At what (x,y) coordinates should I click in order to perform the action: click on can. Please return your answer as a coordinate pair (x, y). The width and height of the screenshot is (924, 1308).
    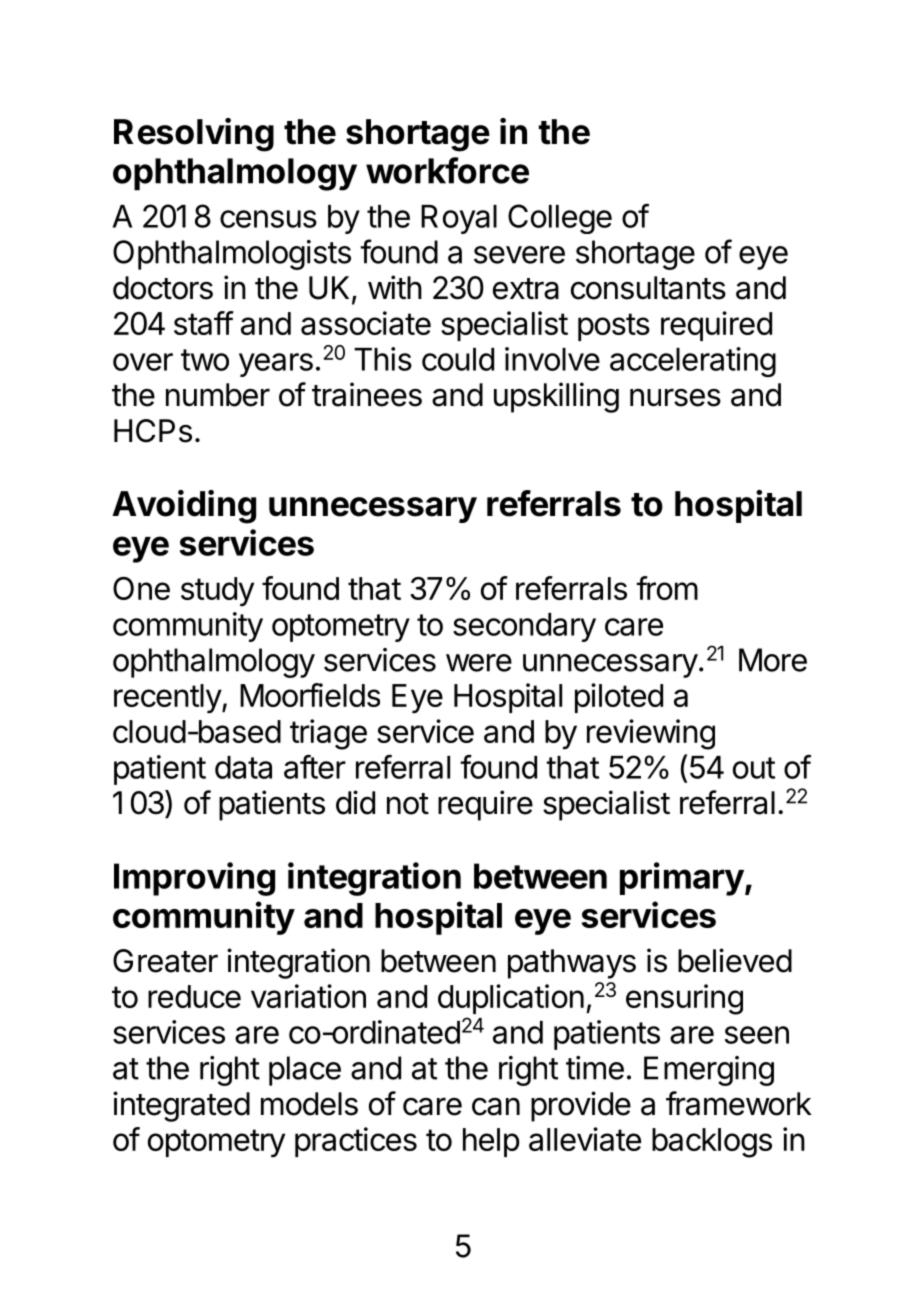
    Looking at the image, I should click on (496, 1107).
